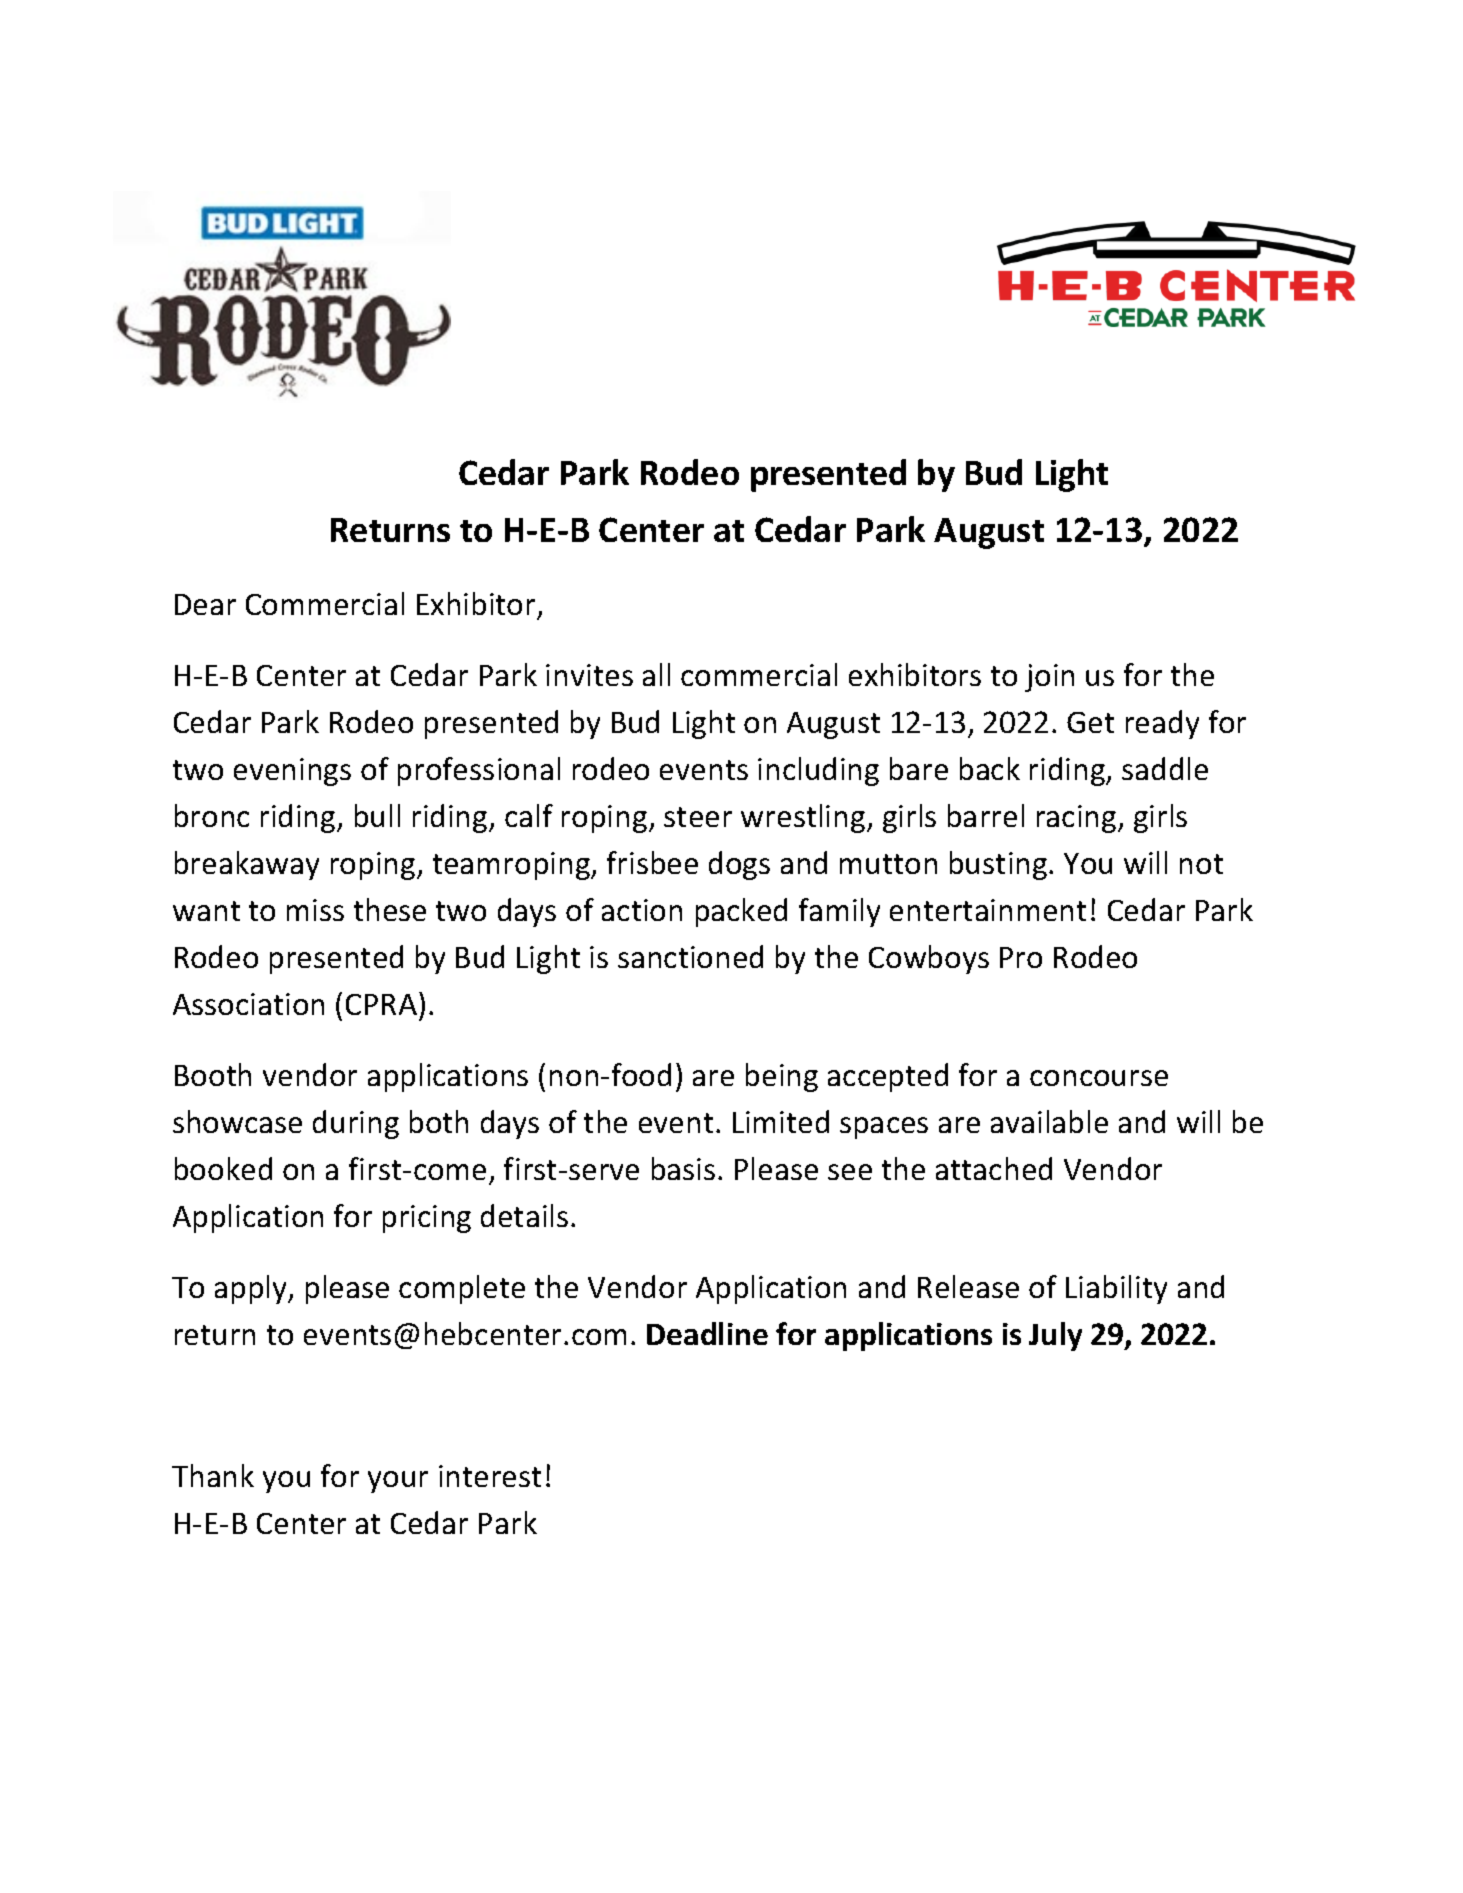 The image size is (1463, 1893). I want to click on apply, so click(252, 1289).
